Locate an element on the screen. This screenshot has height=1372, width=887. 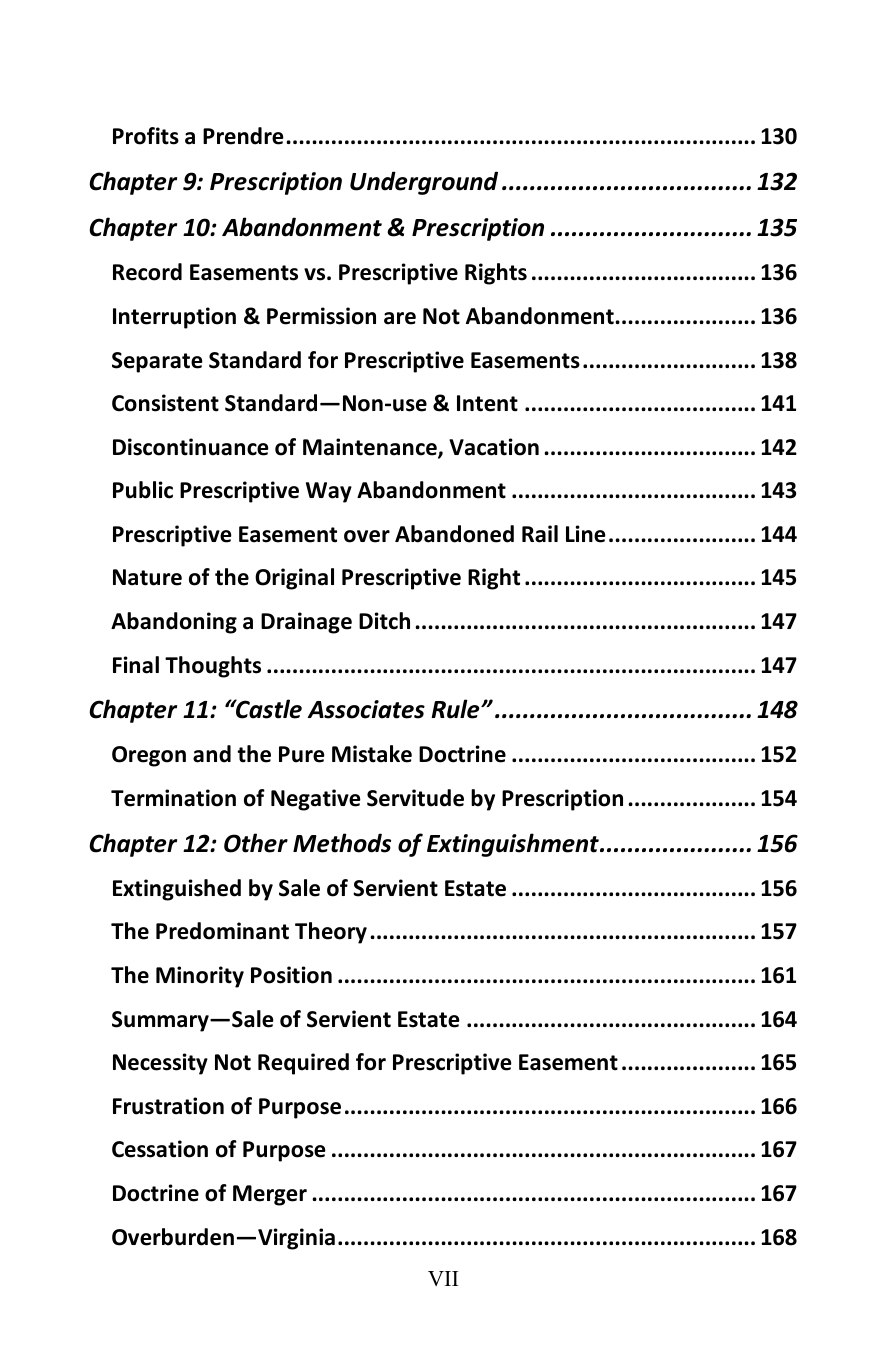
Servitude is located at coordinates (415, 798).
